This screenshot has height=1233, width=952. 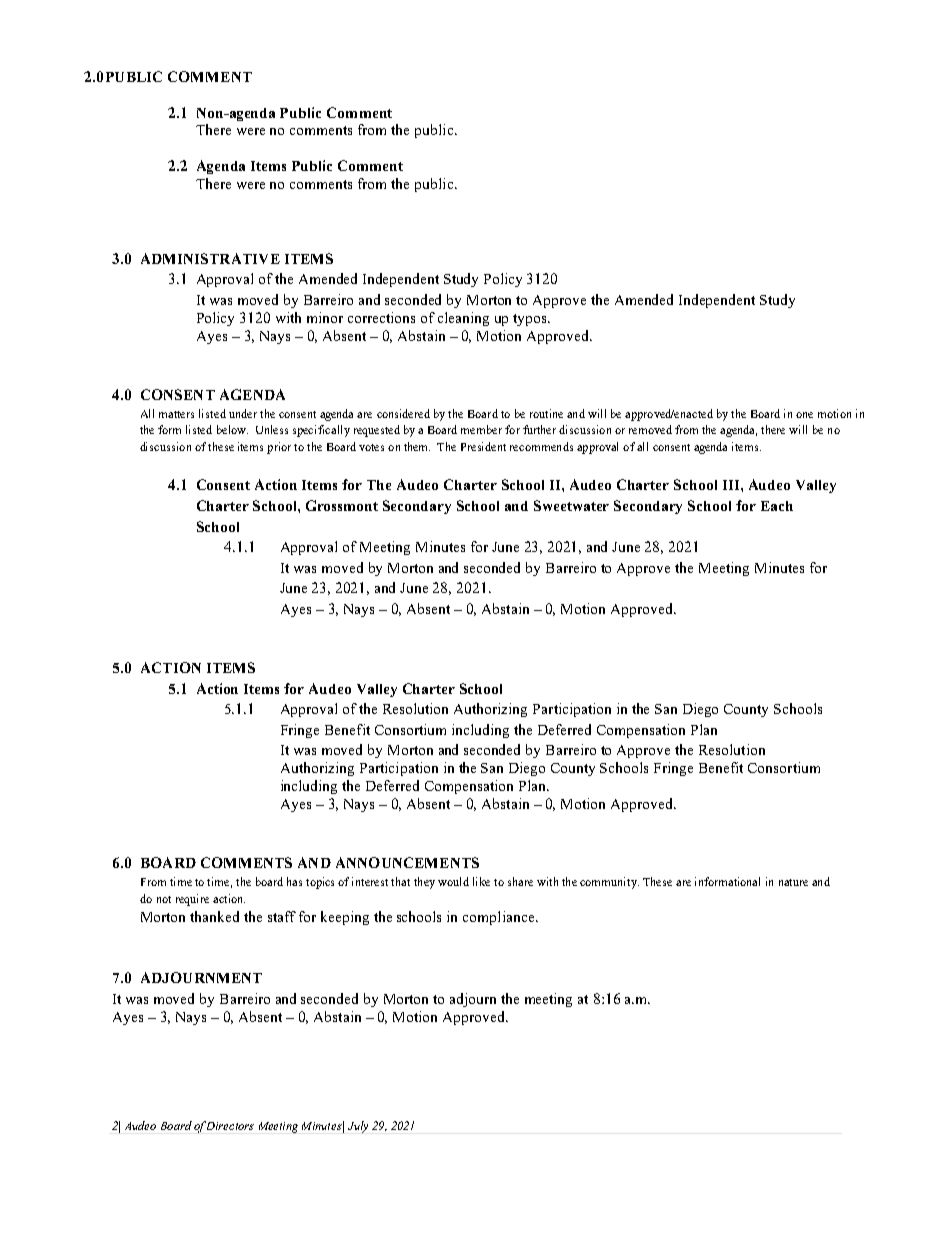 I want to click on ADMINISTRATIVE, so click(x=210, y=258).
